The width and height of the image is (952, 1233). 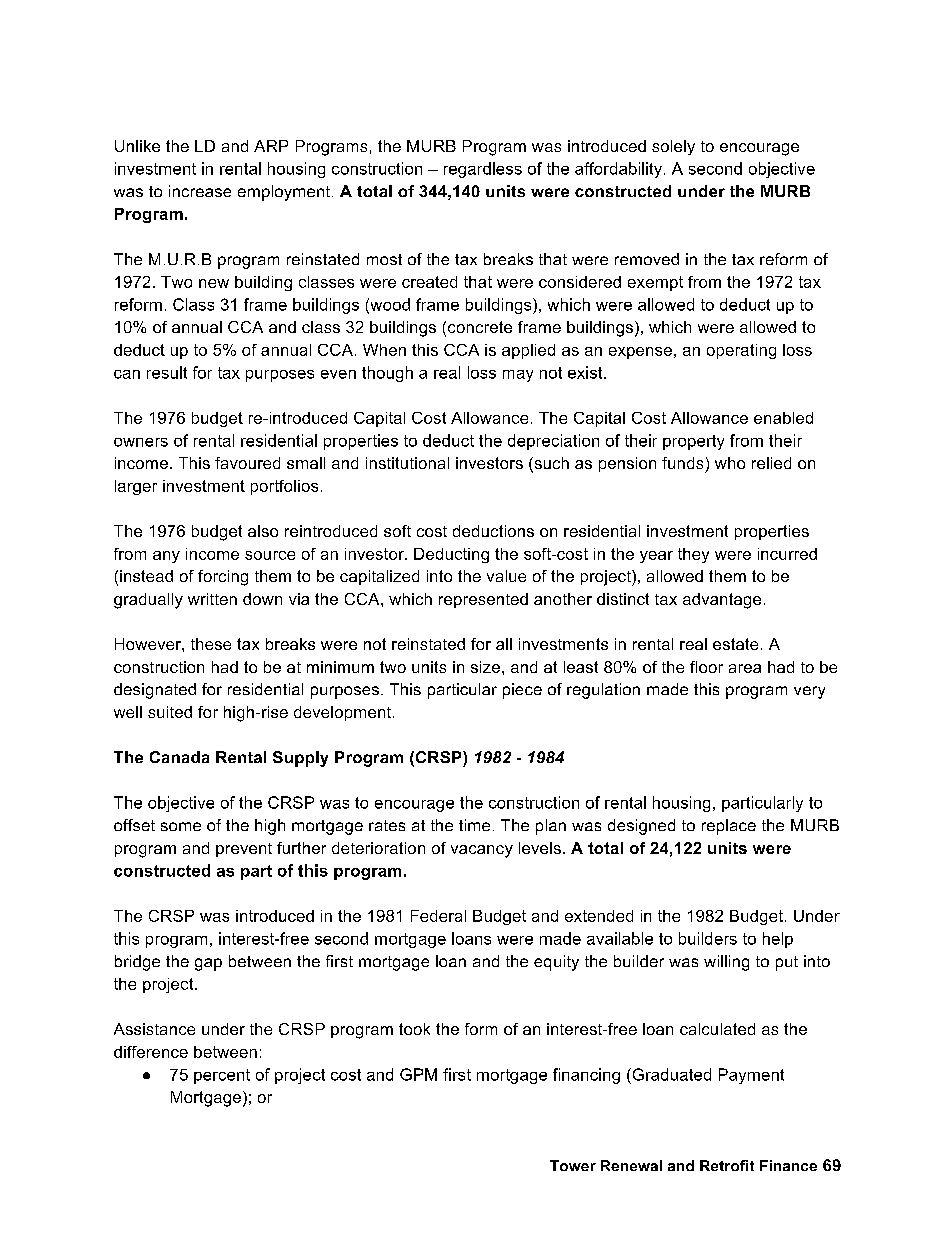 I want to click on gap, so click(x=208, y=964).
